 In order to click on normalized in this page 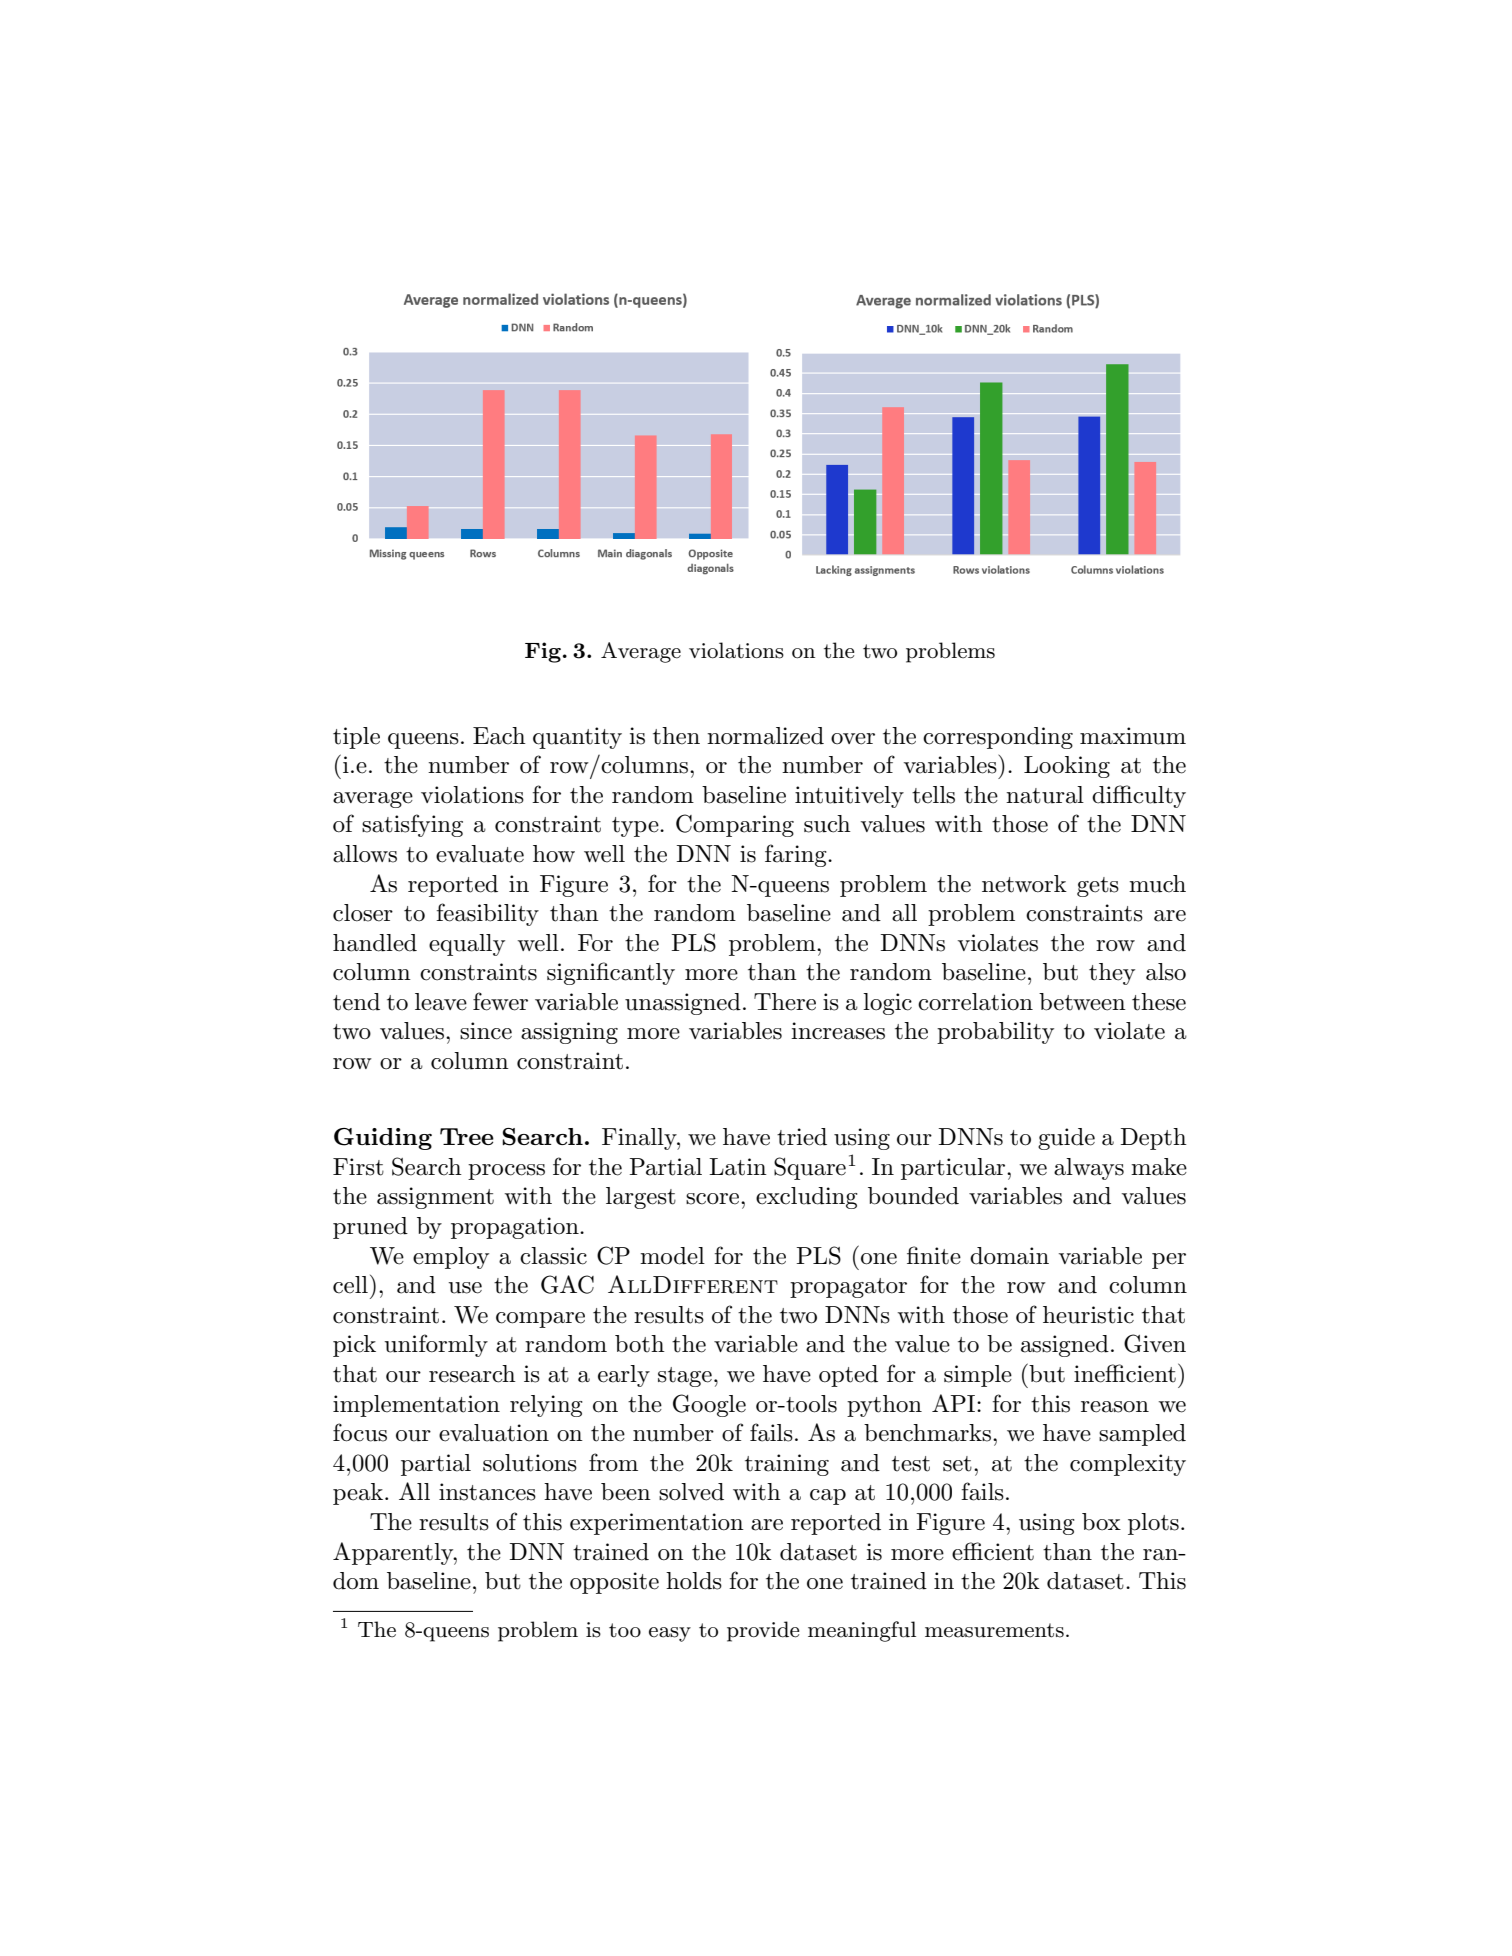, I will do `click(765, 736)`.
